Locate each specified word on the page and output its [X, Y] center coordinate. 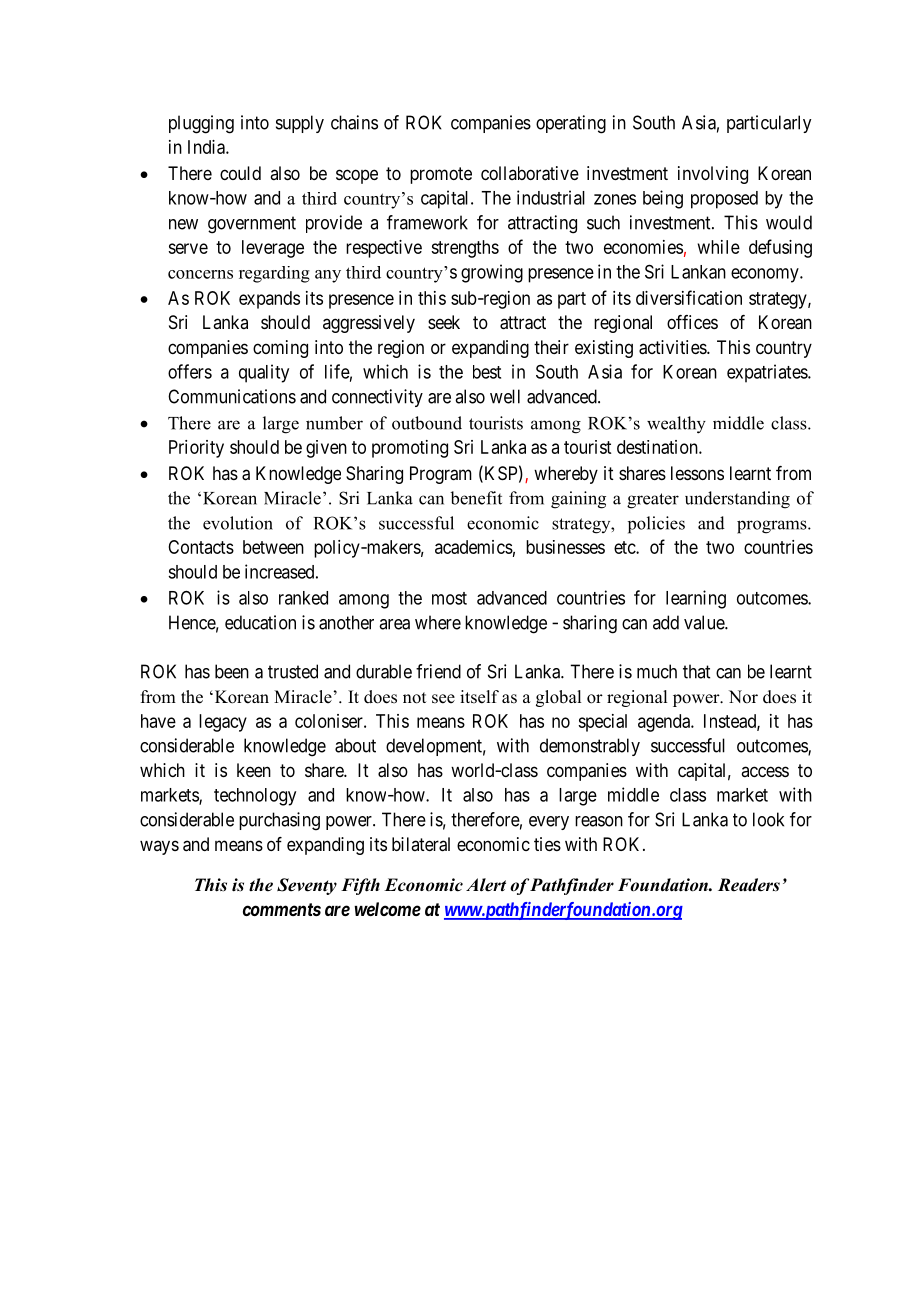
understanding [737, 500]
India [207, 147]
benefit [476, 498]
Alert [486, 885]
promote [441, 175]
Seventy [307, 886]
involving [713, 175]
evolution [238, 523]
